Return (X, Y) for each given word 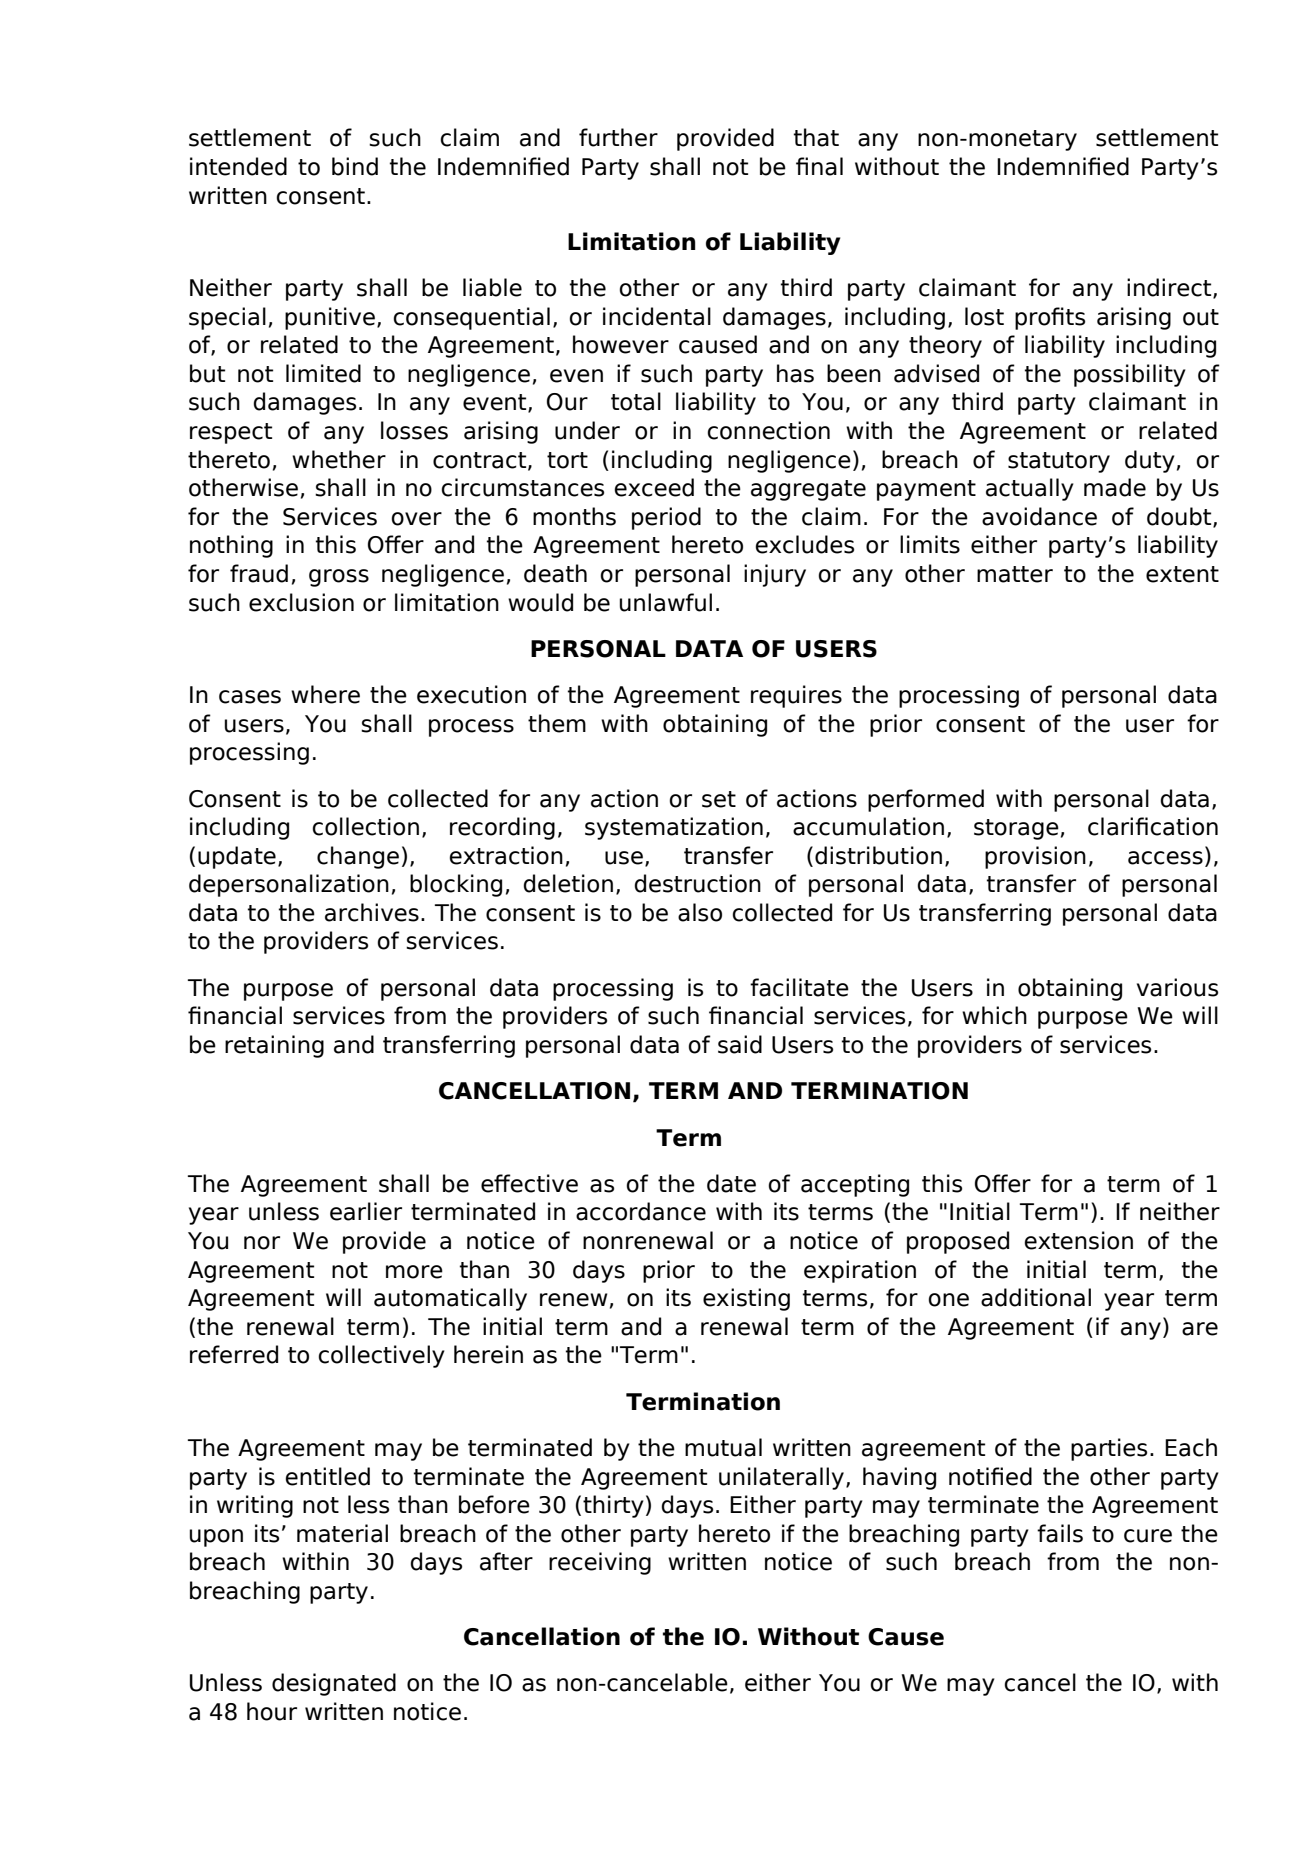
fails (1060, 1533)
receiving (600, 1563)
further (618, 137)
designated (334, 1684)
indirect (1170, 288)
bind (355, 166)
